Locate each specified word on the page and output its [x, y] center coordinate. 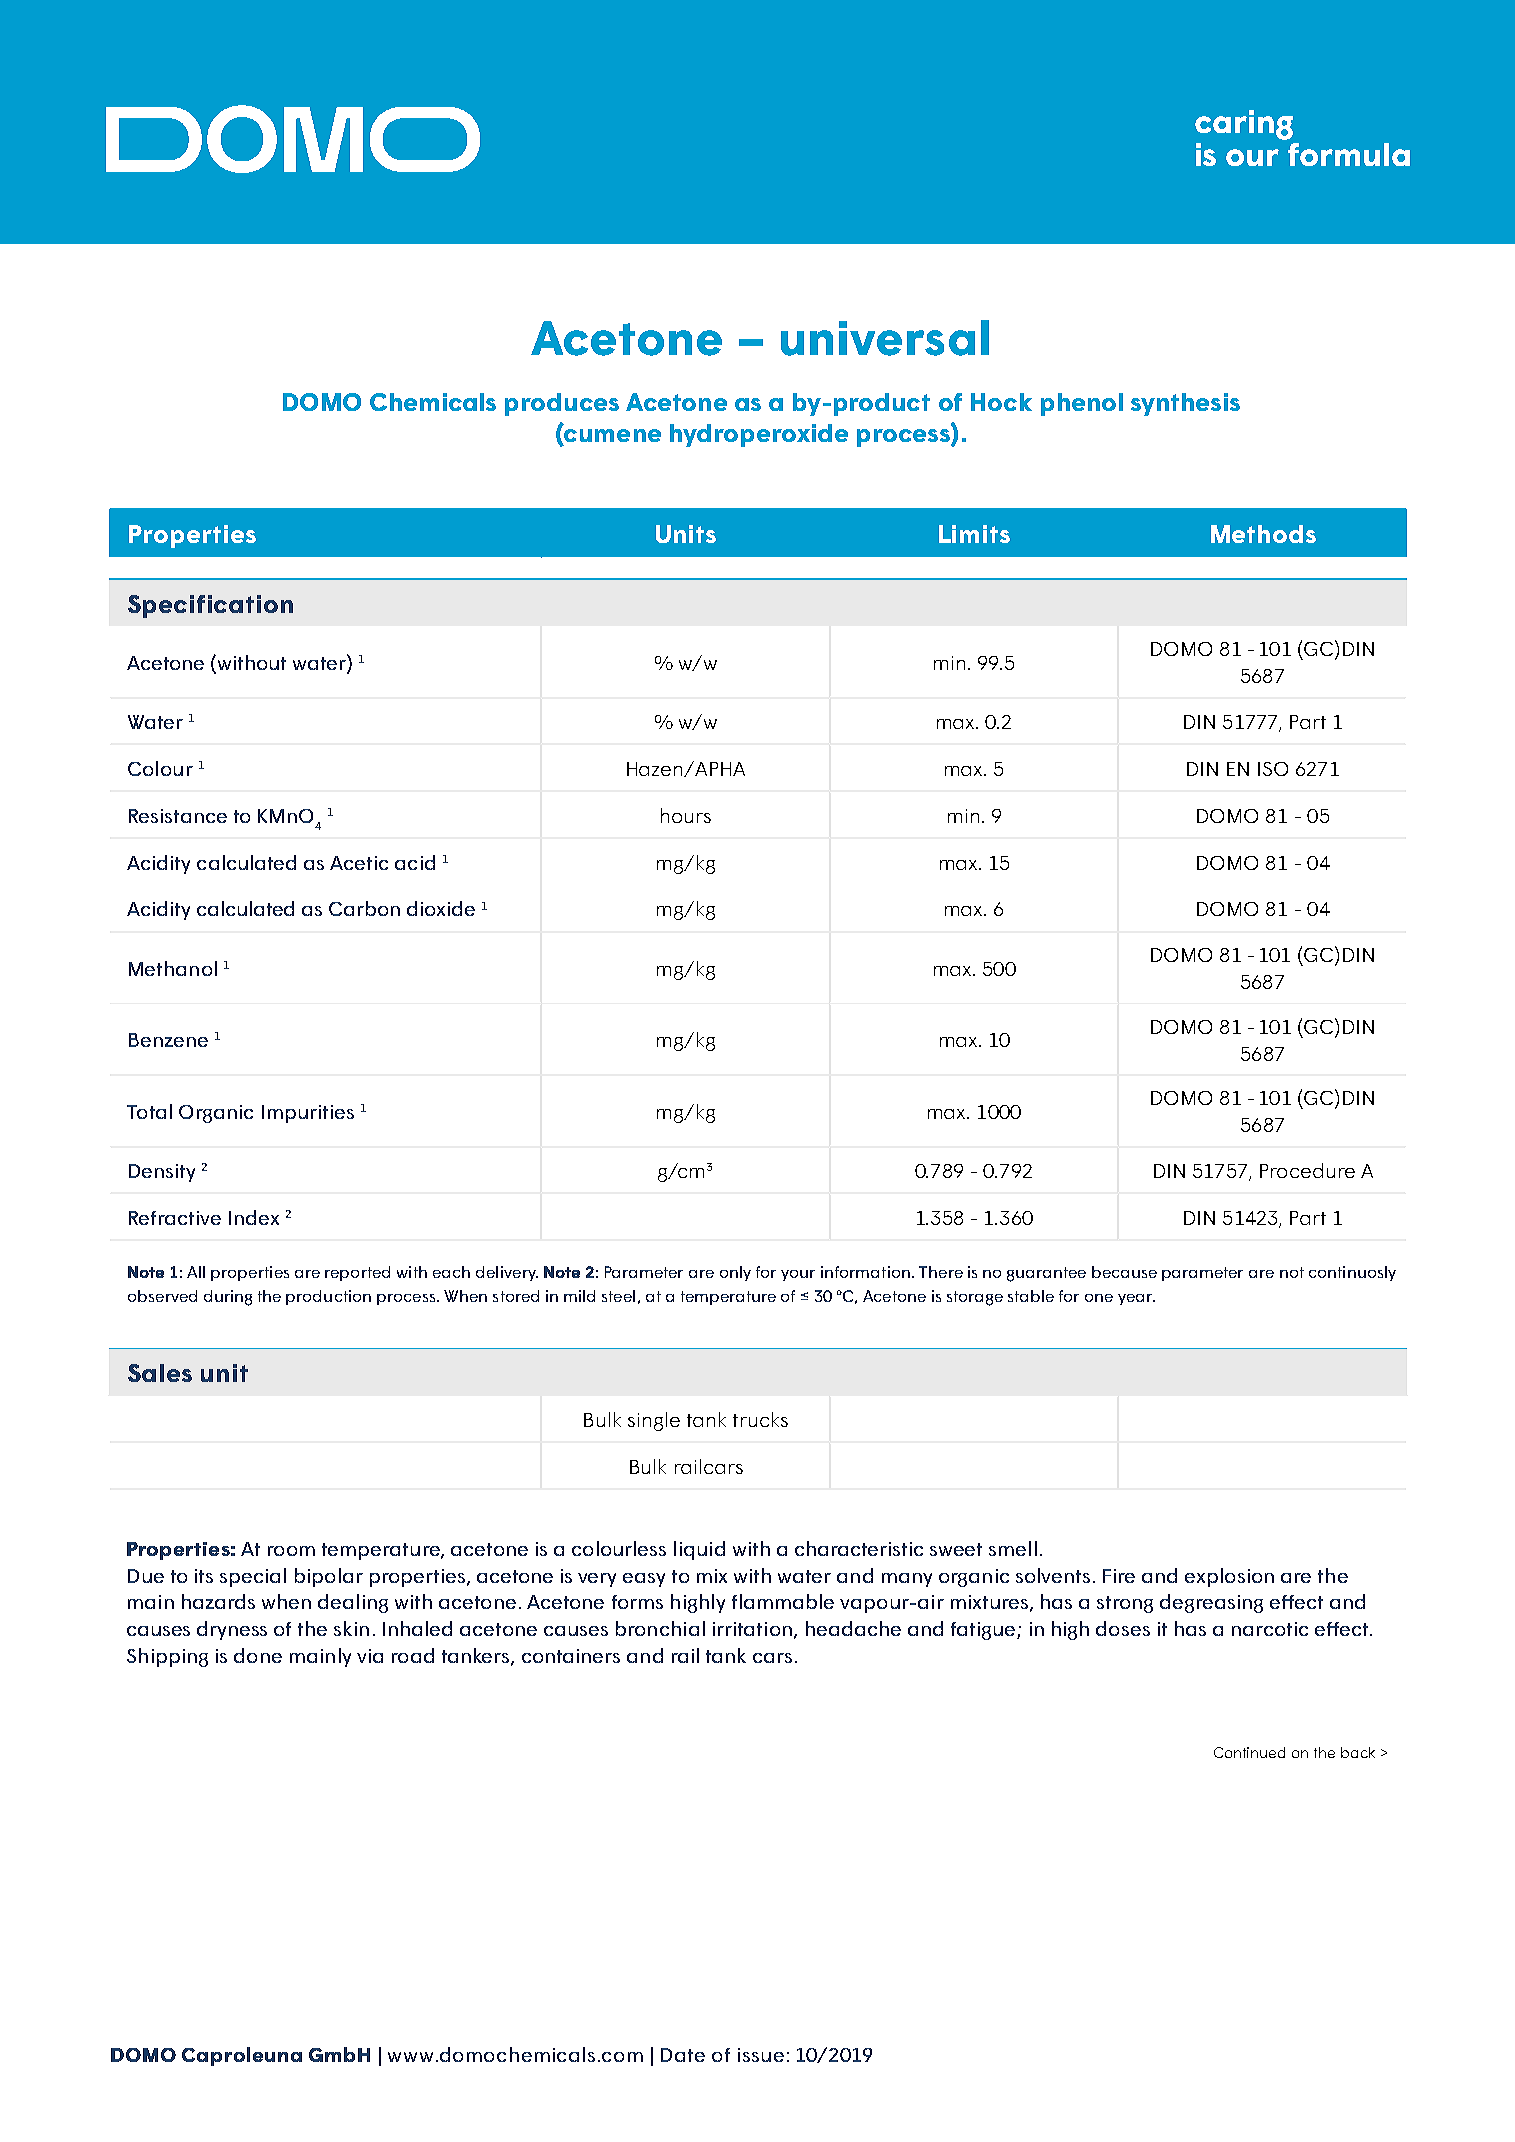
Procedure [1307, 1170]
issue [761, 2055]
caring [1244, 125]
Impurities [308, 1114]
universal [885, 338]
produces [562, 404]
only [735, 1273]
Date [683, 2055]
